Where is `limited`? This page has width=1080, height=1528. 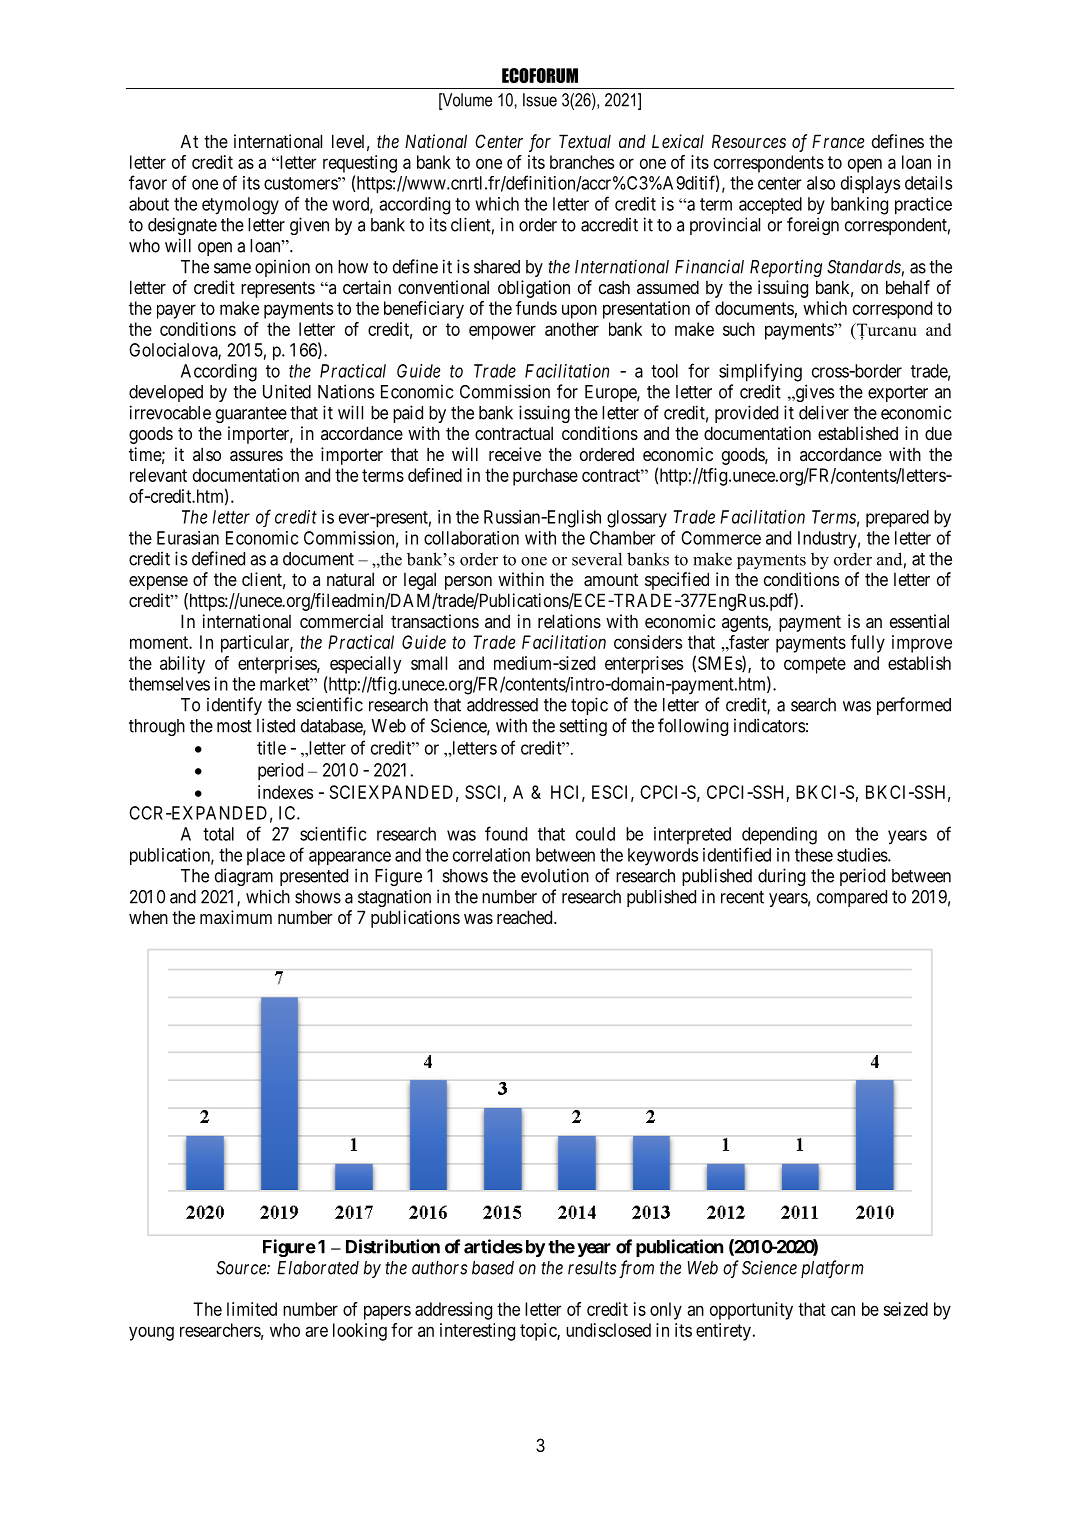 limited is located at coordinates (252, 1309).
